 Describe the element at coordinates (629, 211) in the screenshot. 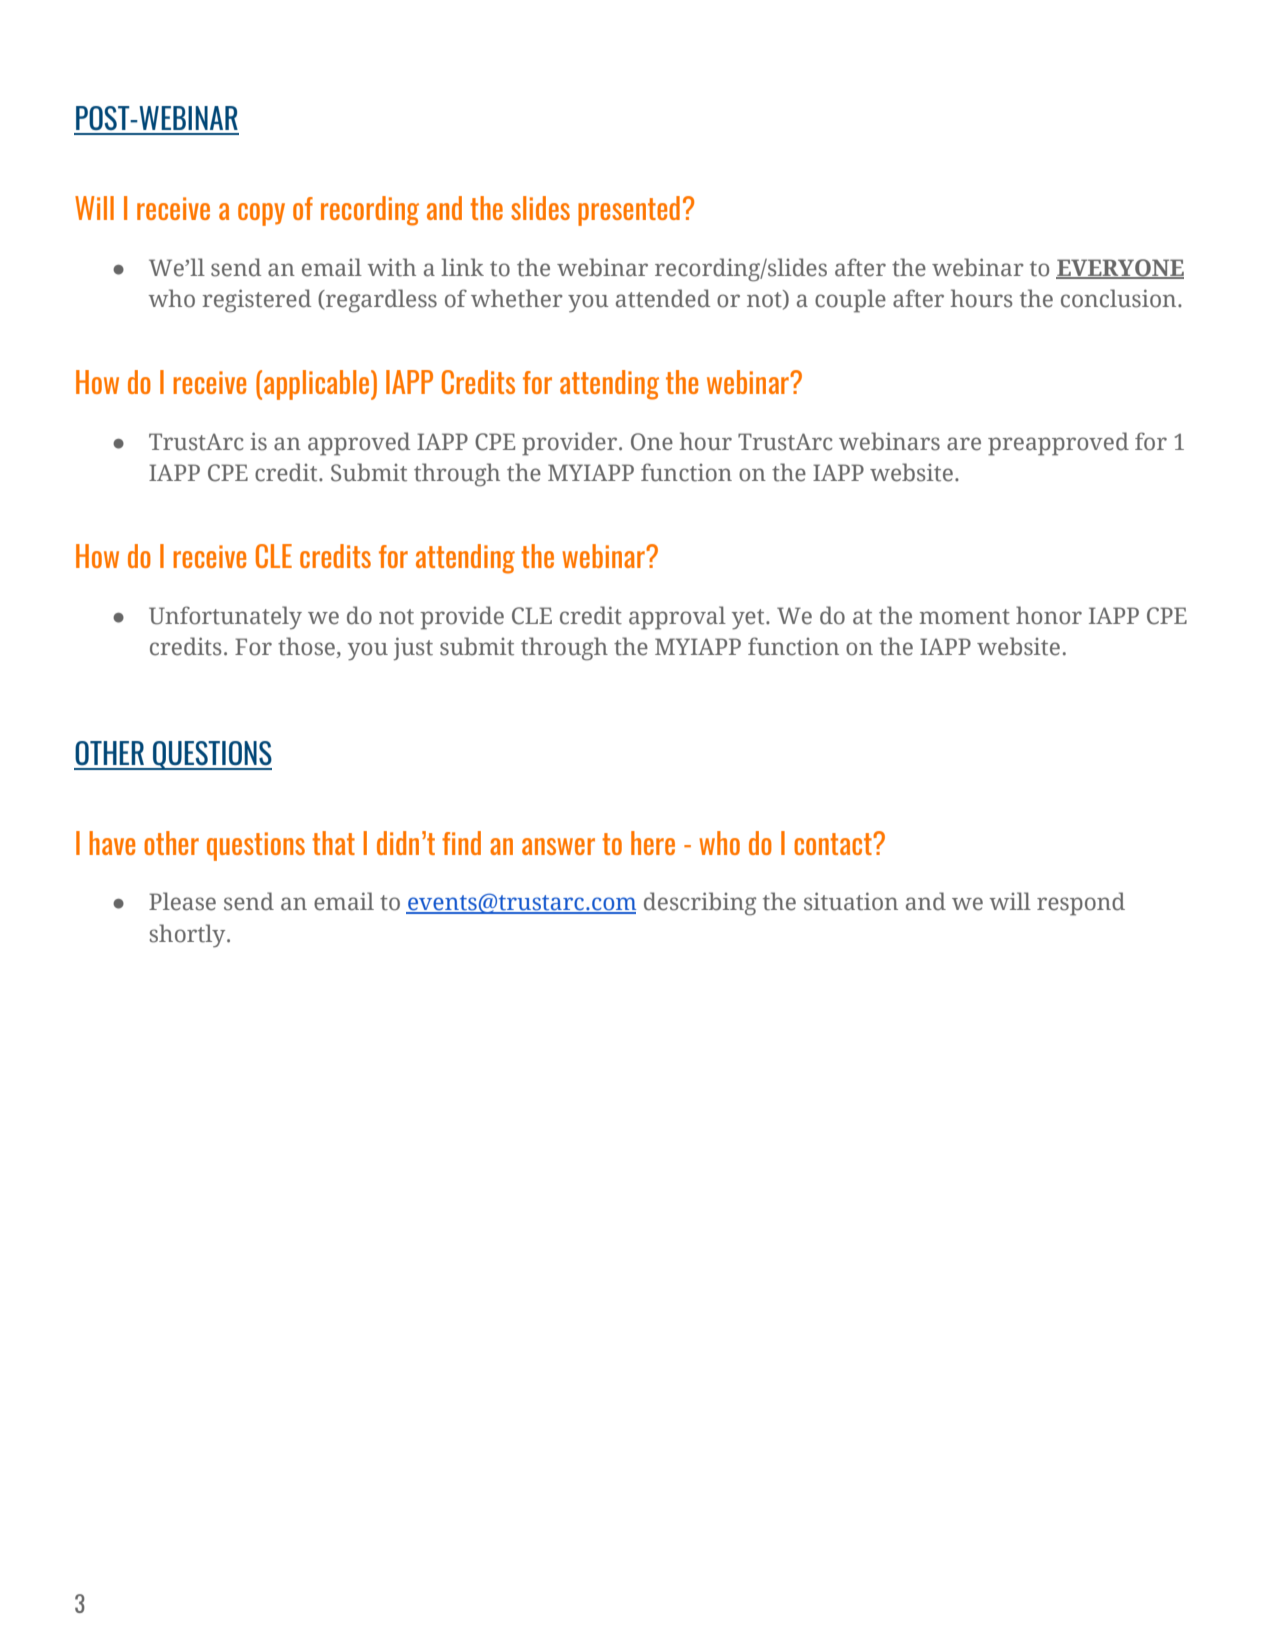

I see `presented` at that location.
